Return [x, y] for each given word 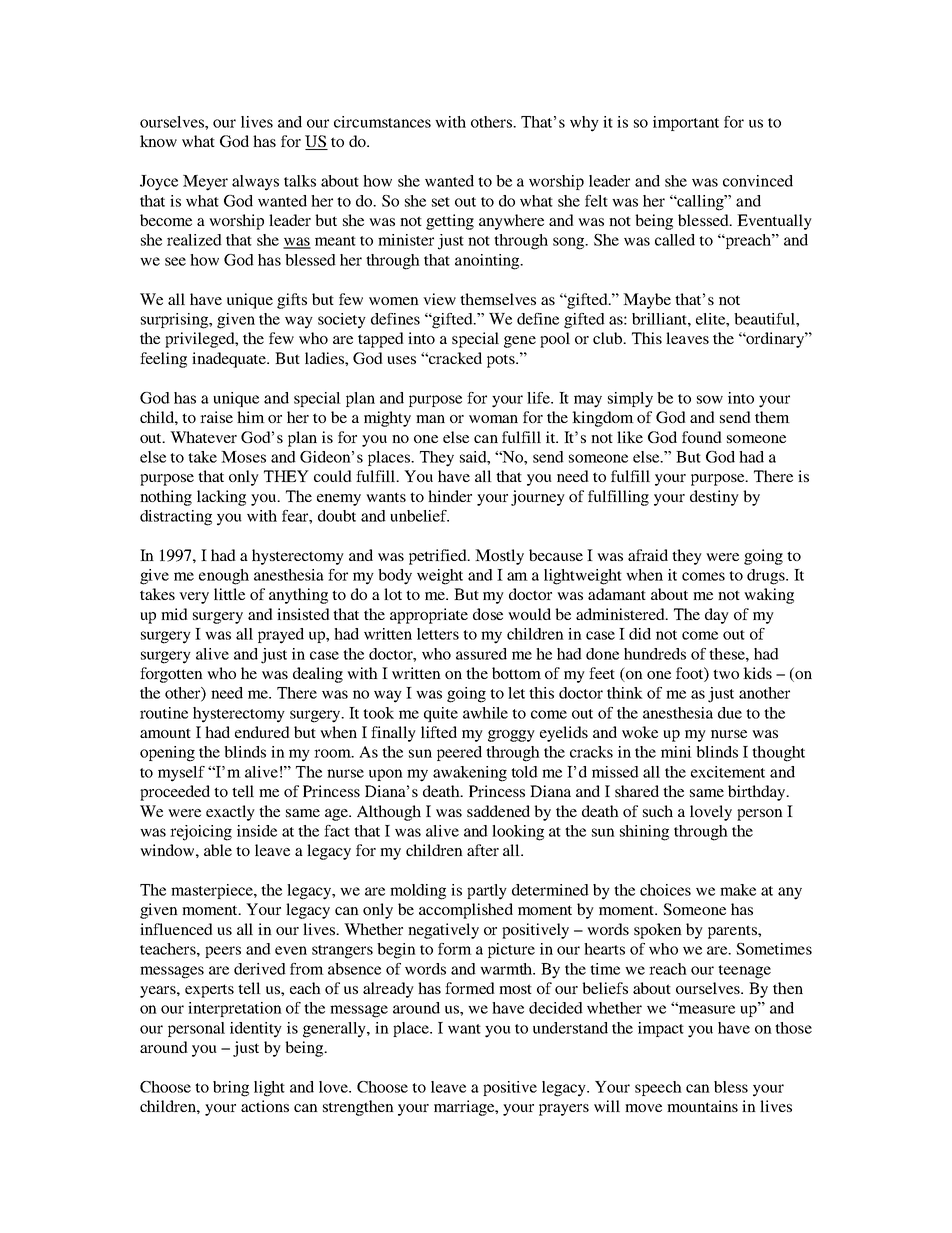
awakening [470, 774]
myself [181, 774]
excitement [728, 772]
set [441, 202]
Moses [243, 457]
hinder [450, 496]
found [702, 437]
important [686, 123]
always [255, 183]
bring [231, 1089]
